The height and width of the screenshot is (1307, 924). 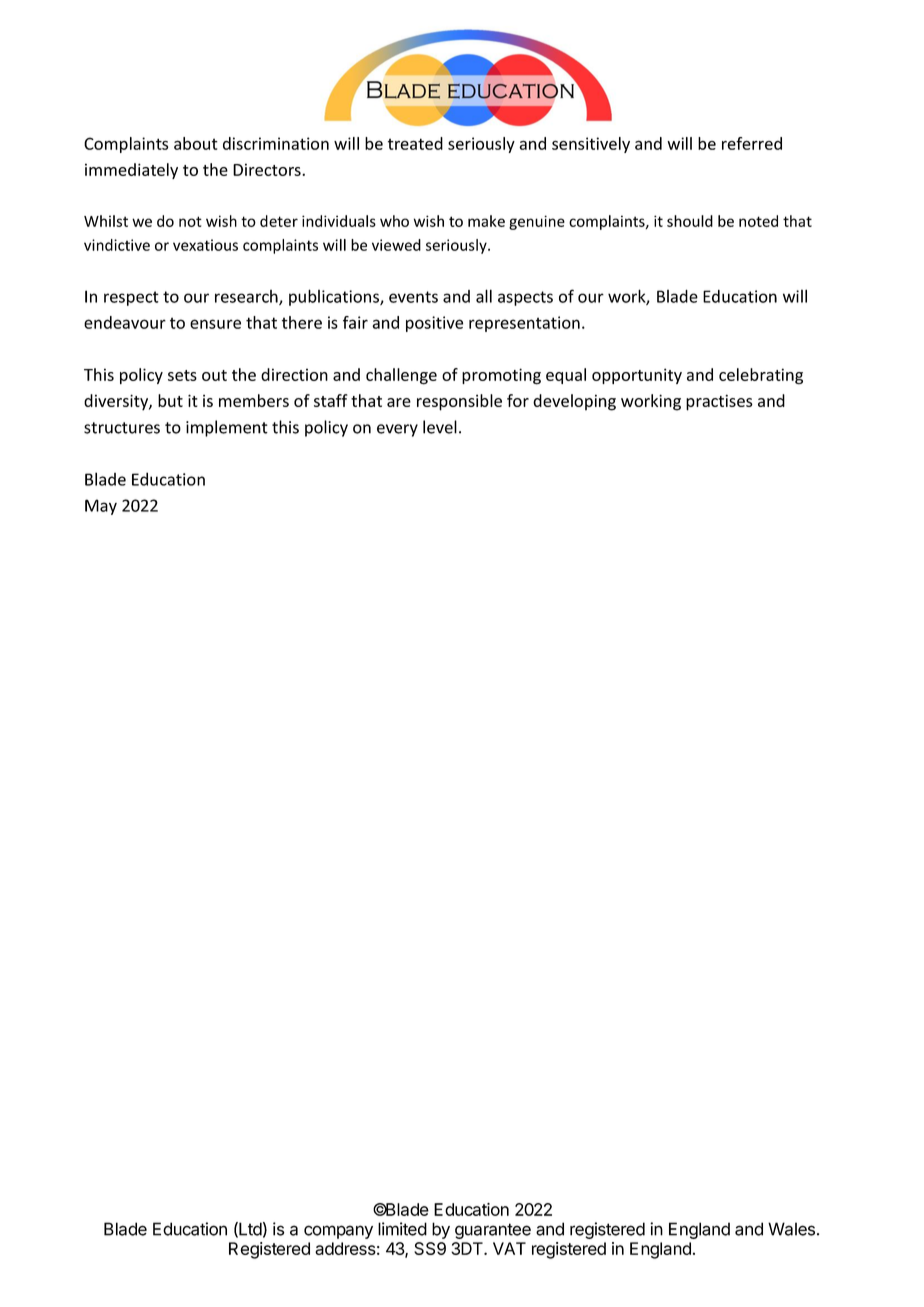 What do you see at coordinates (402, 1229) in the screenshot?
I see `limited` at bounding box center [402, 1229].
